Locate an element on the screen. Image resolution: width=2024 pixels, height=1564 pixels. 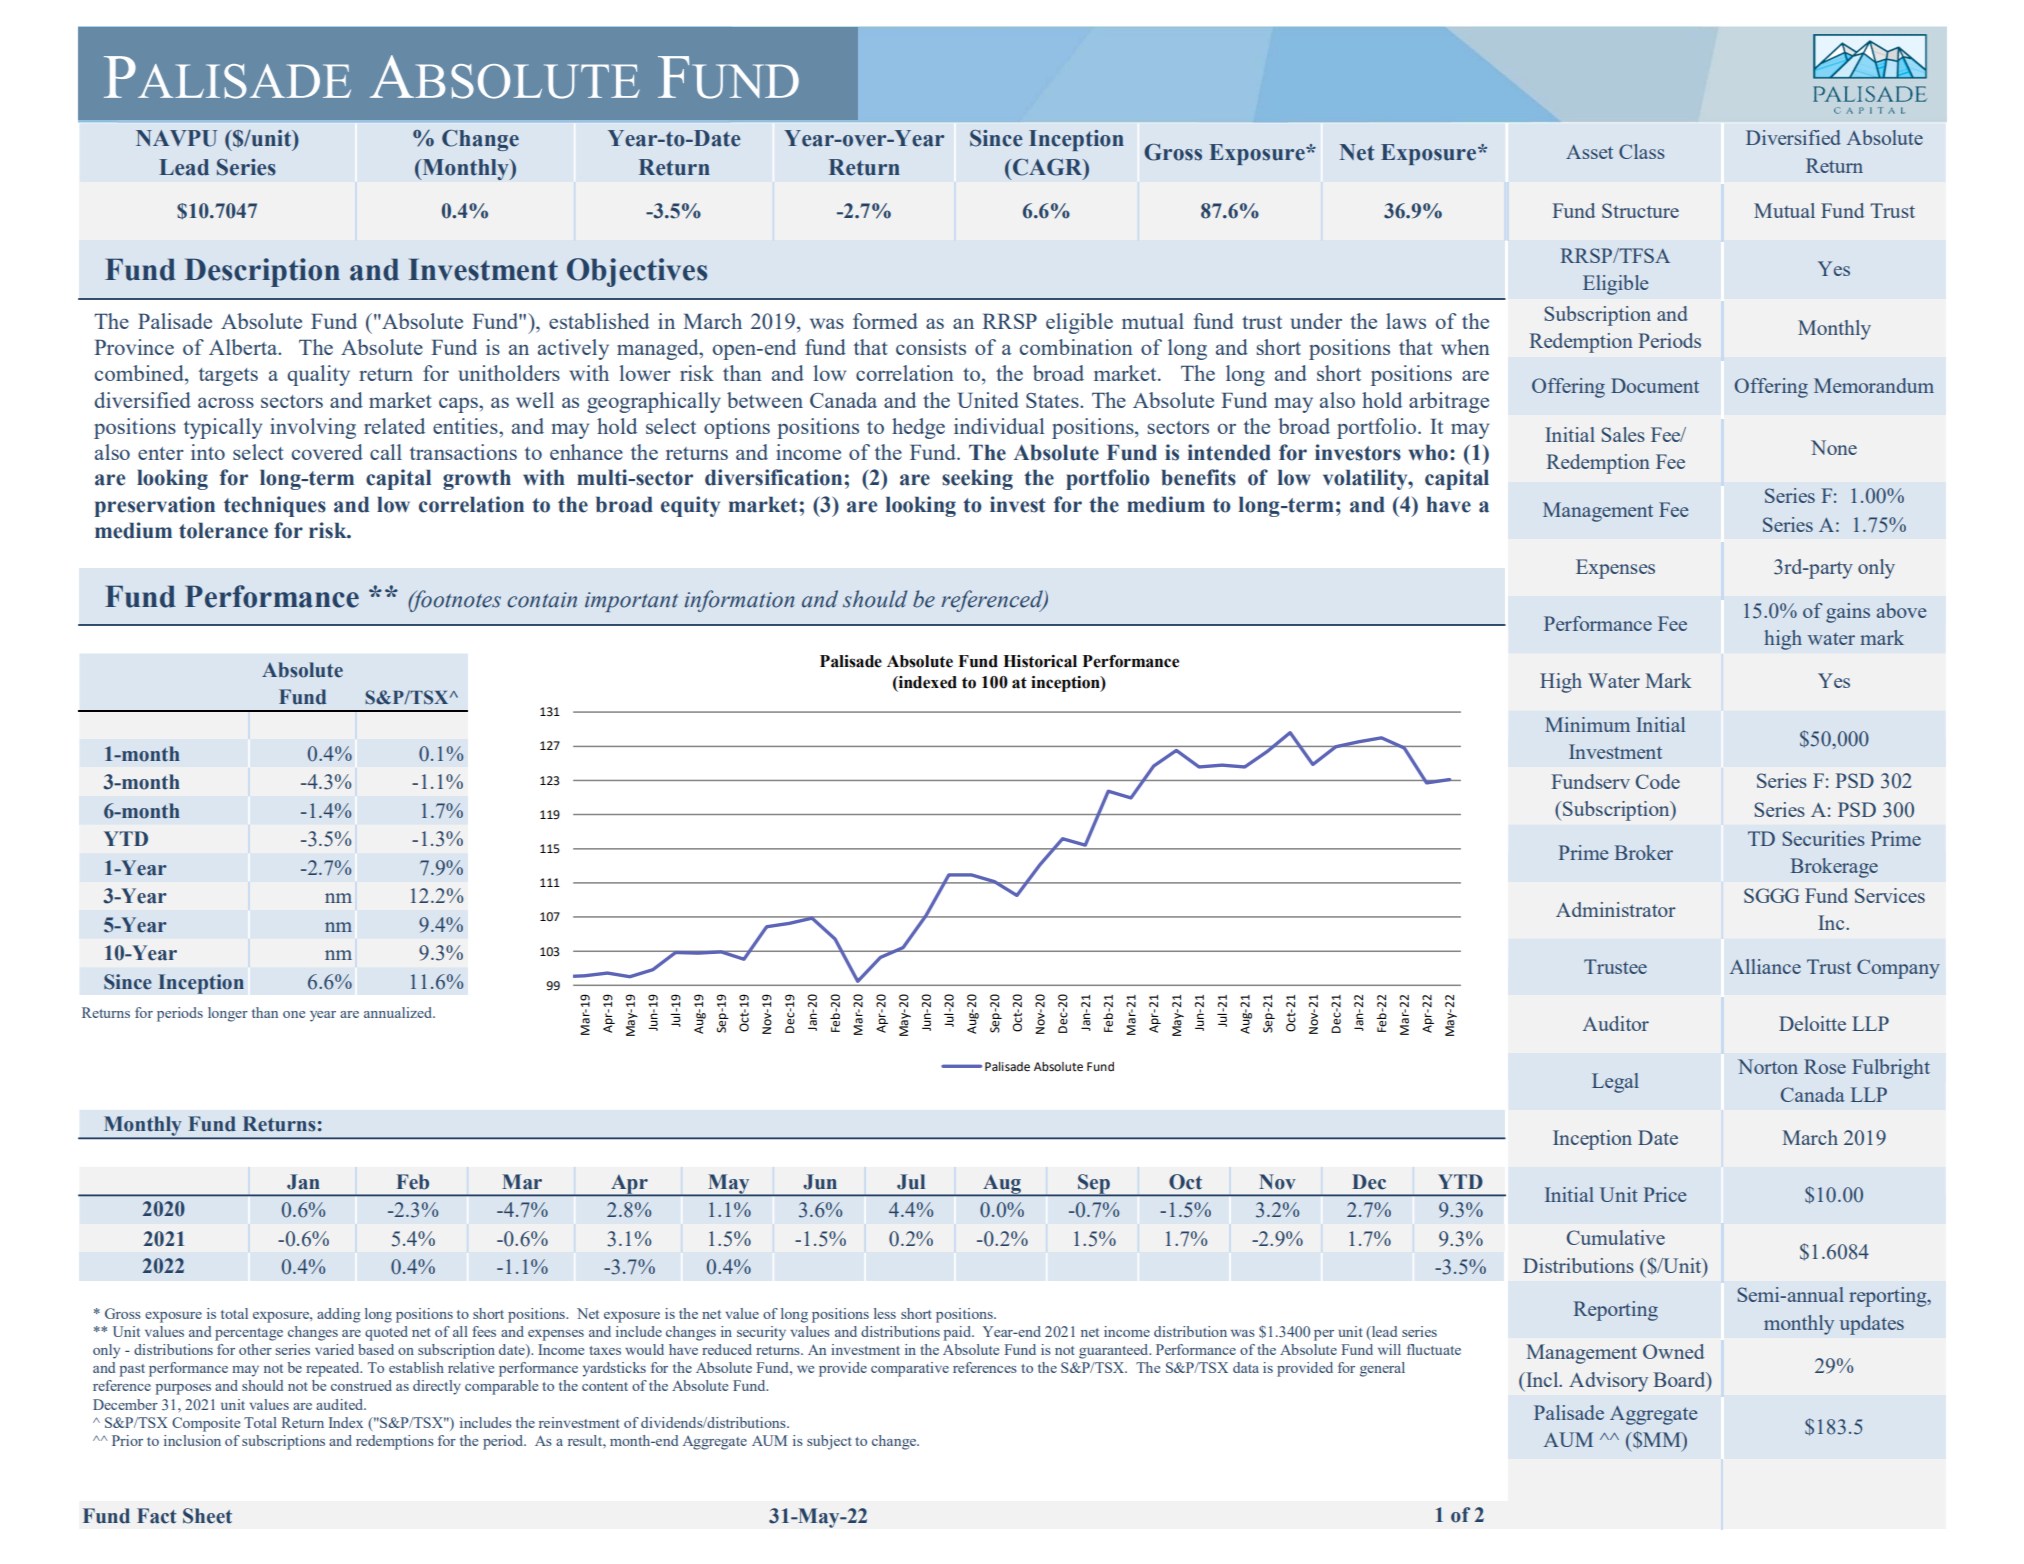
Securities is located at coordinates (1823, 838).
